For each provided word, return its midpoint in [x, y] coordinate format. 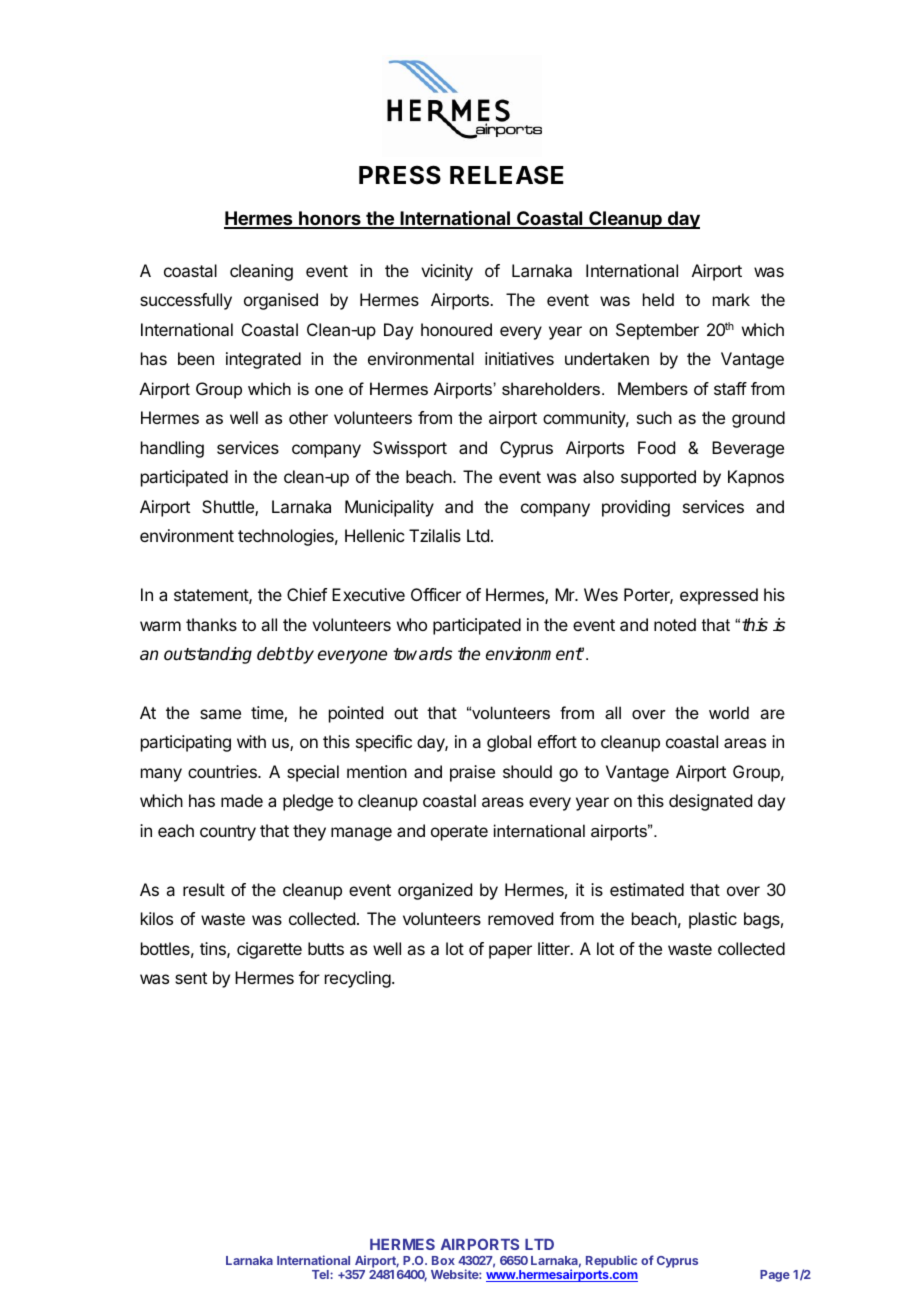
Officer [436, 594]
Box [443, 1260]
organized [435, 891]
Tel [321, 1274]
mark [731, 299]
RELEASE [507, 175]
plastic [713, 920]
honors [330, 219]
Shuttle [229, 508]
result [204, 889]
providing [636, 508]
